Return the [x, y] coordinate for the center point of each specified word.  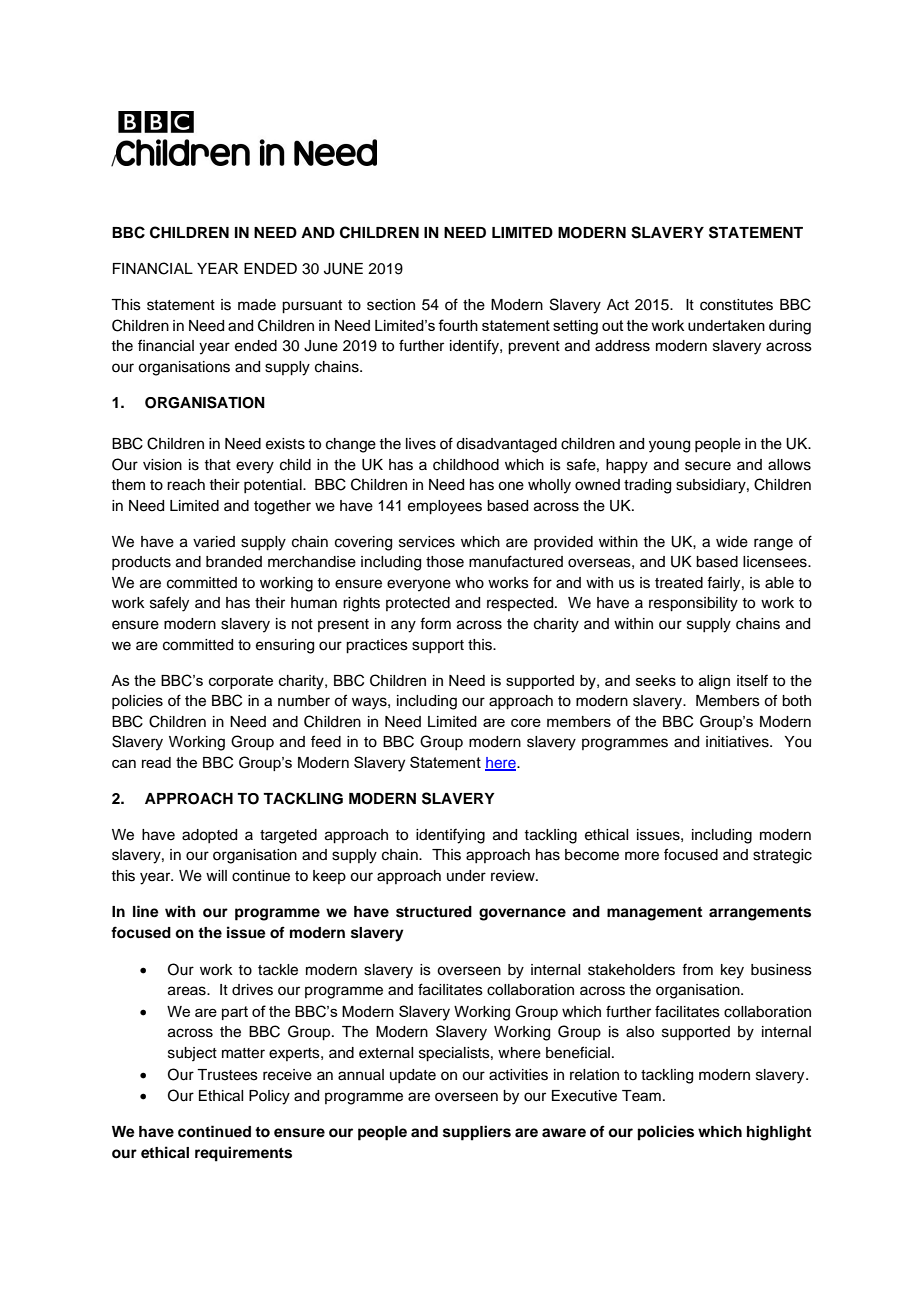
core [526, 722]
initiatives [738, 742]
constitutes [736, 305]
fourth [458, 325]
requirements [243, 1154]
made [257, 305]
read [156, 762]
